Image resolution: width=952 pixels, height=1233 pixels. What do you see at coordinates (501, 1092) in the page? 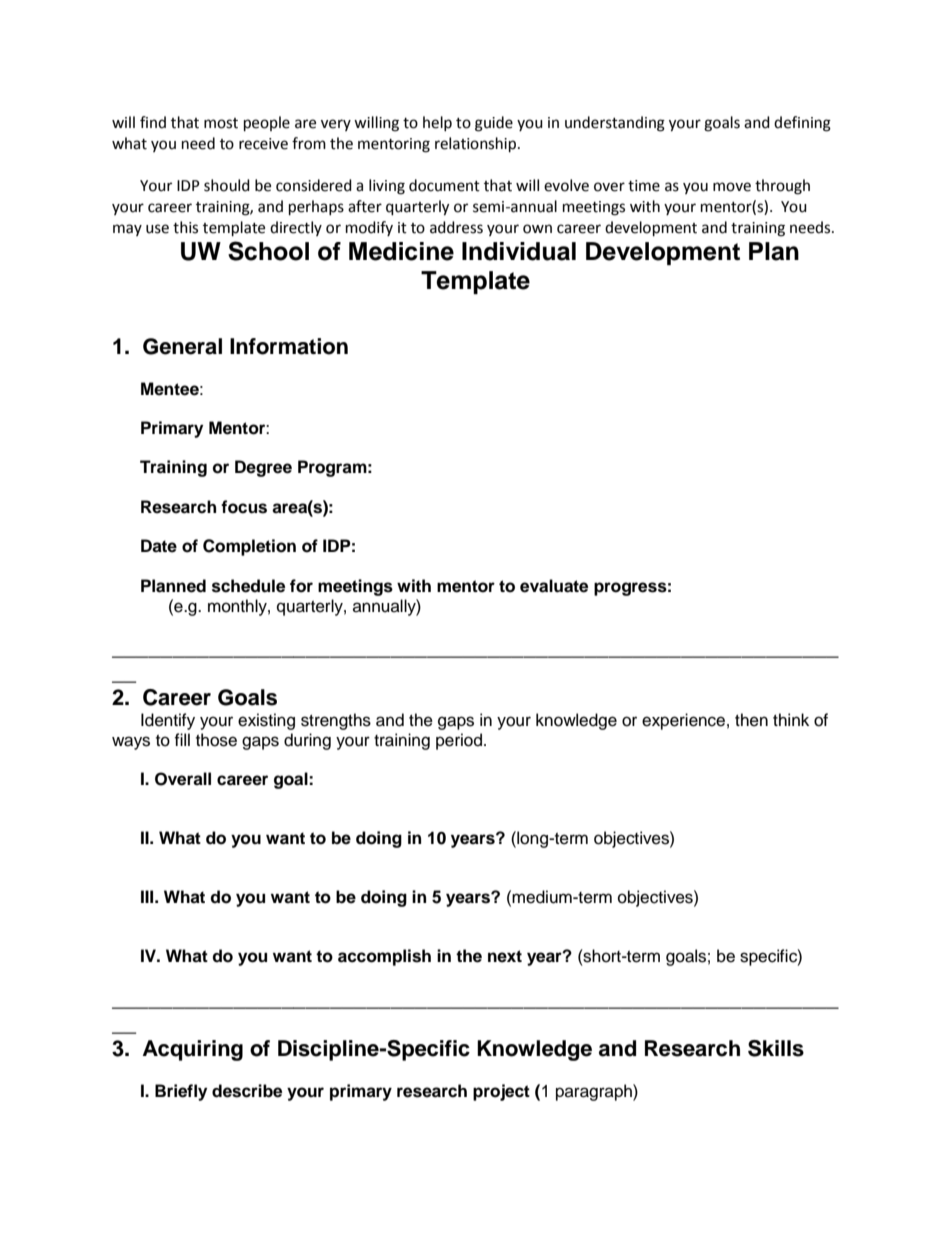
I see `project` at bounding box center [501, 1092].
